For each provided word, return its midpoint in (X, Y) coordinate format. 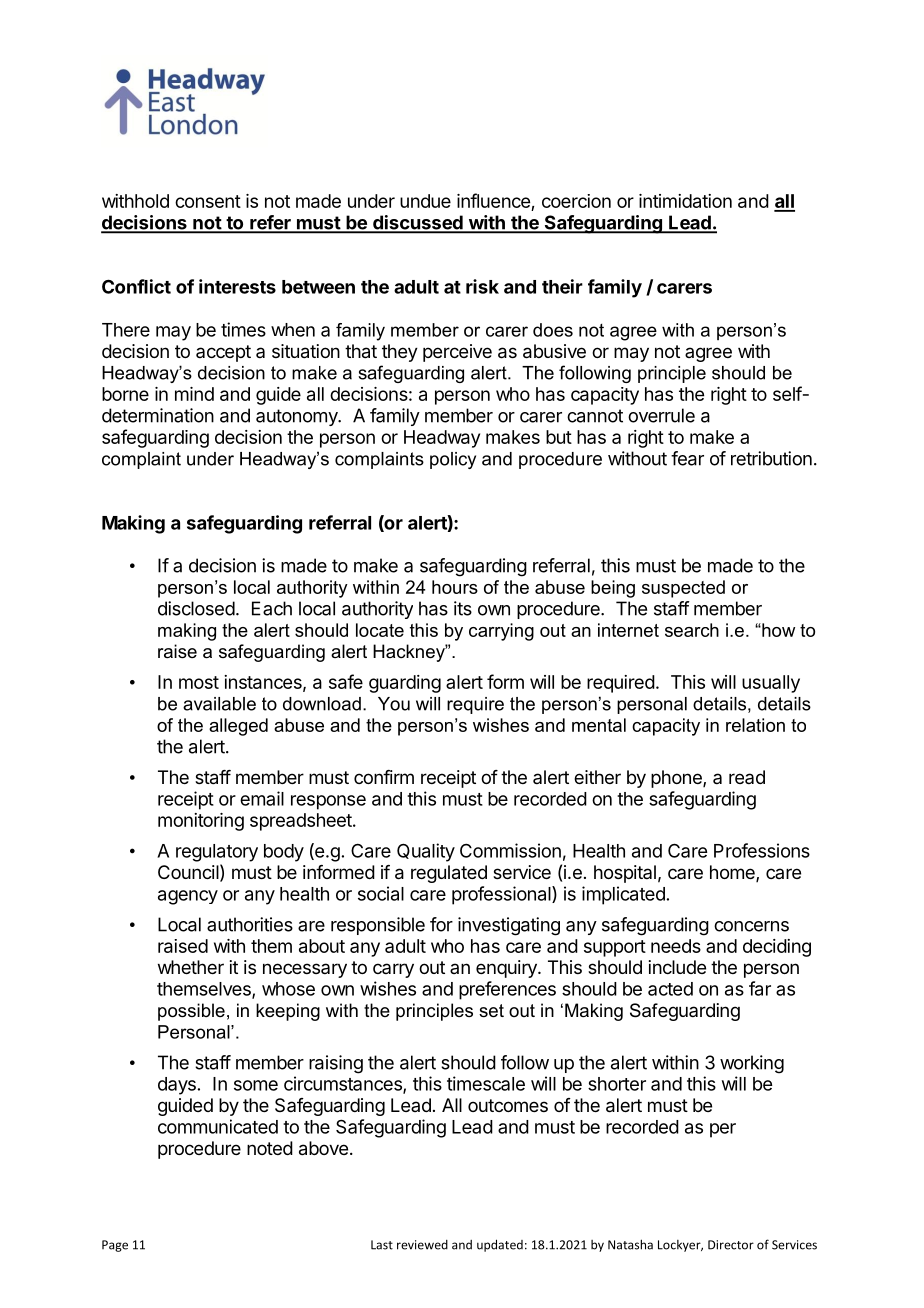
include (677, 967)
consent (208, 201)
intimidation (685, 201)
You (394, 704)
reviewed (422, 1245)
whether (191, 967)
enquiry (507, 969)
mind (194, 394)
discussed (418, 223)
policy (453, 460)
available (219, 704)
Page (115, 1246)
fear (687, 458)
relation (755, 725)
